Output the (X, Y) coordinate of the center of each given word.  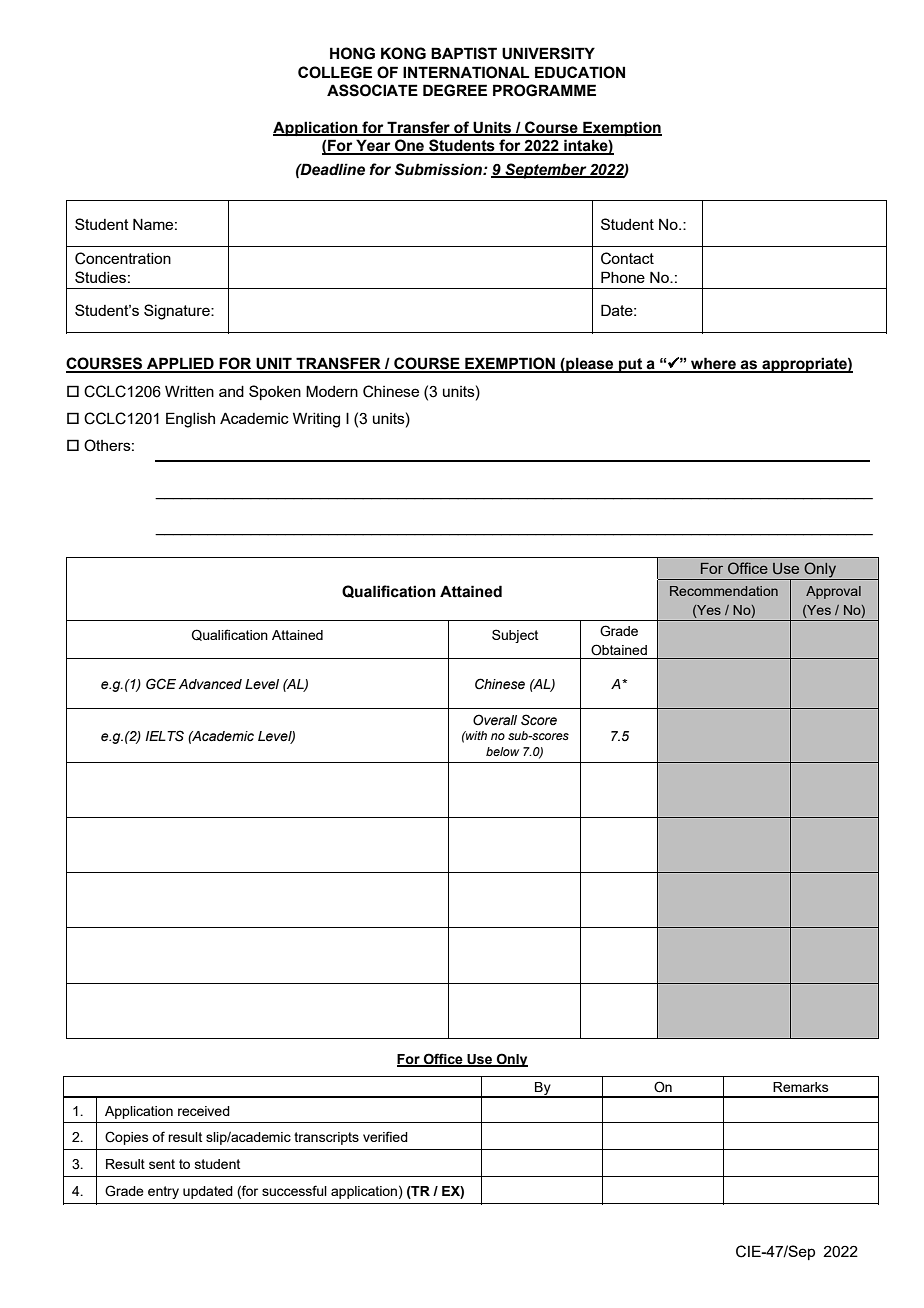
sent (162, 1164)
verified (385, 1136)
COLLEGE (335, 72)
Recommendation (724, 591)
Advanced (210, 684)
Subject (515, 636)
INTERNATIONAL (466, 72)
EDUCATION (580, 72)
